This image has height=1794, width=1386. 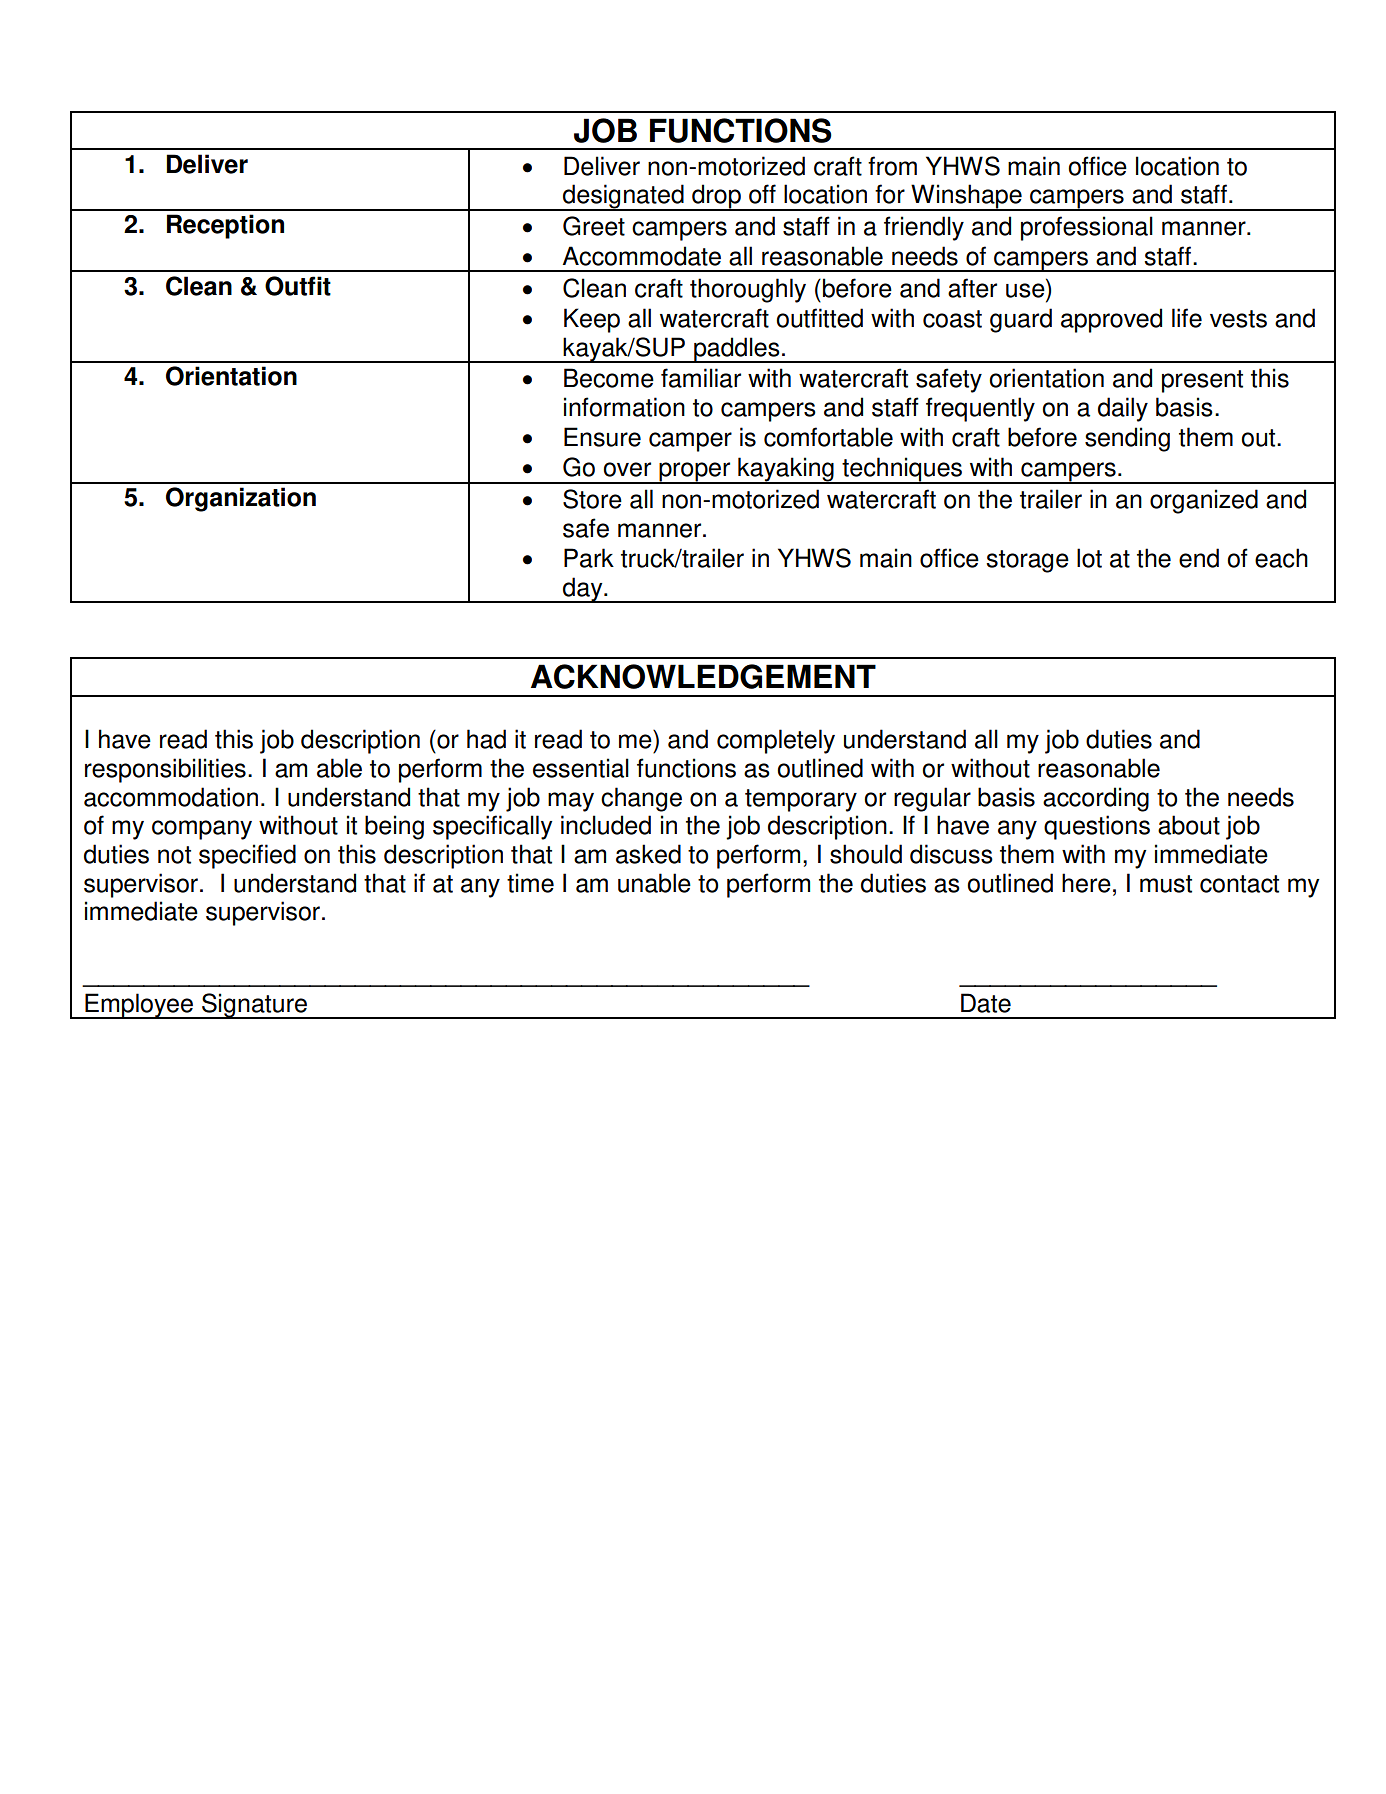 What do you see at coordinates (1089, 558) in the image?
I see `lot` at bounding box center [1089, 558].
